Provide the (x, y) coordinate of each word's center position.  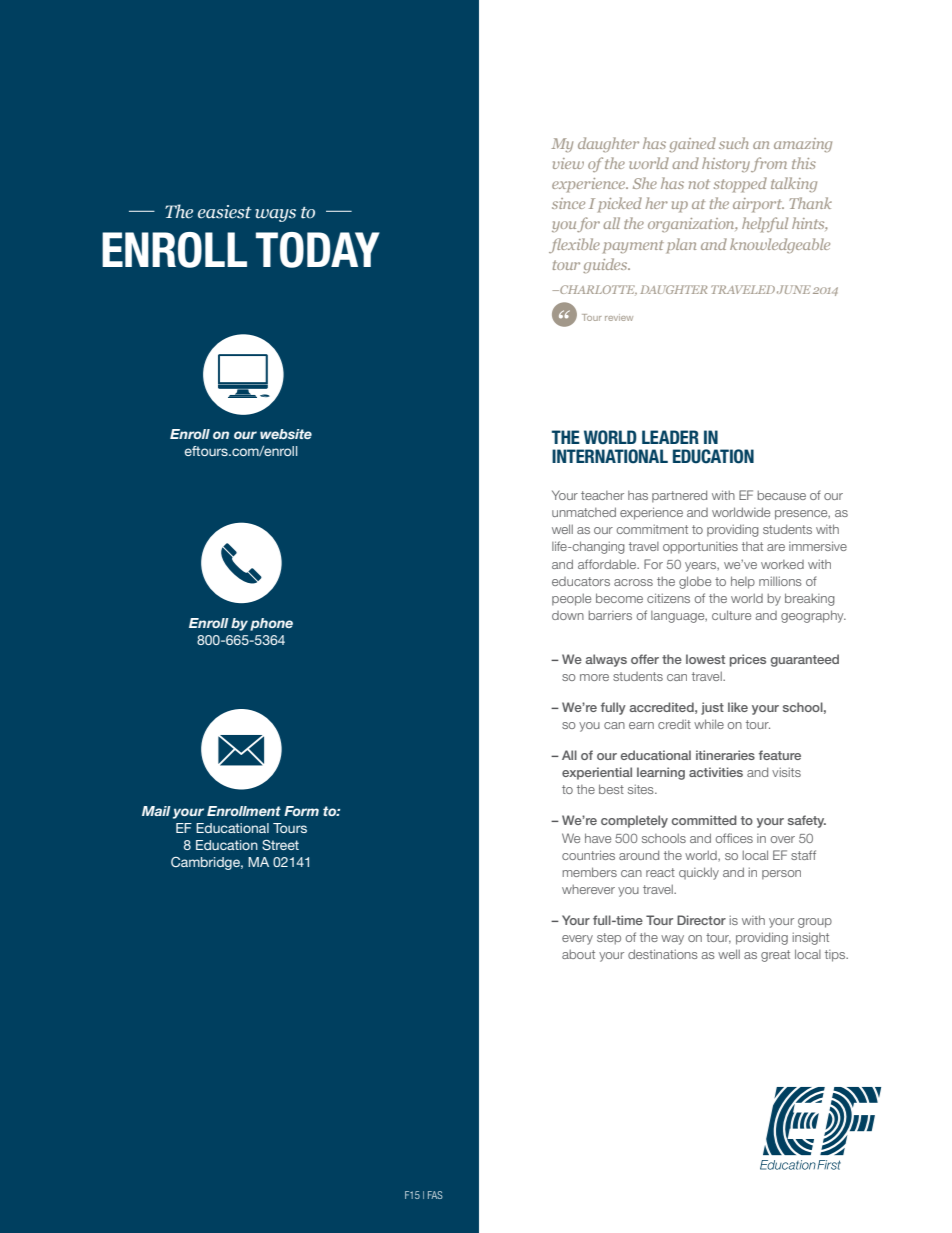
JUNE (794, 289)
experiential (597, 773)
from (769, 164)
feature (780, 755)
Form (301, 811)
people (571, 599)
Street (280, 845)
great (775, 956)
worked (782, 564)
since (568, 203)
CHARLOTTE (597, 289)
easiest (225, 212)
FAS (435, 1195)
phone (271, 624)
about (578, 954)
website (286, 434)
